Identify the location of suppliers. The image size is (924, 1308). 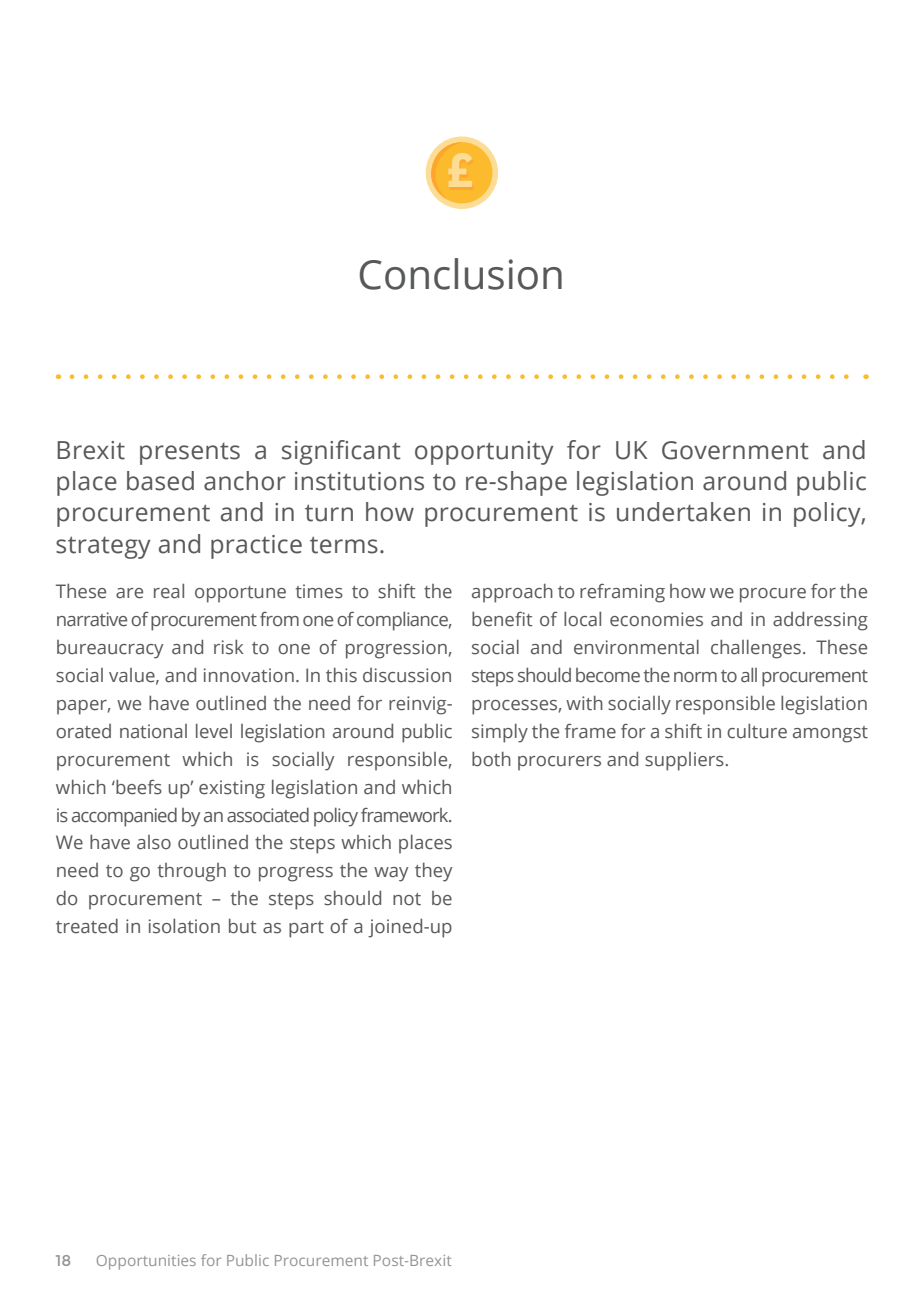
(685, 761).
